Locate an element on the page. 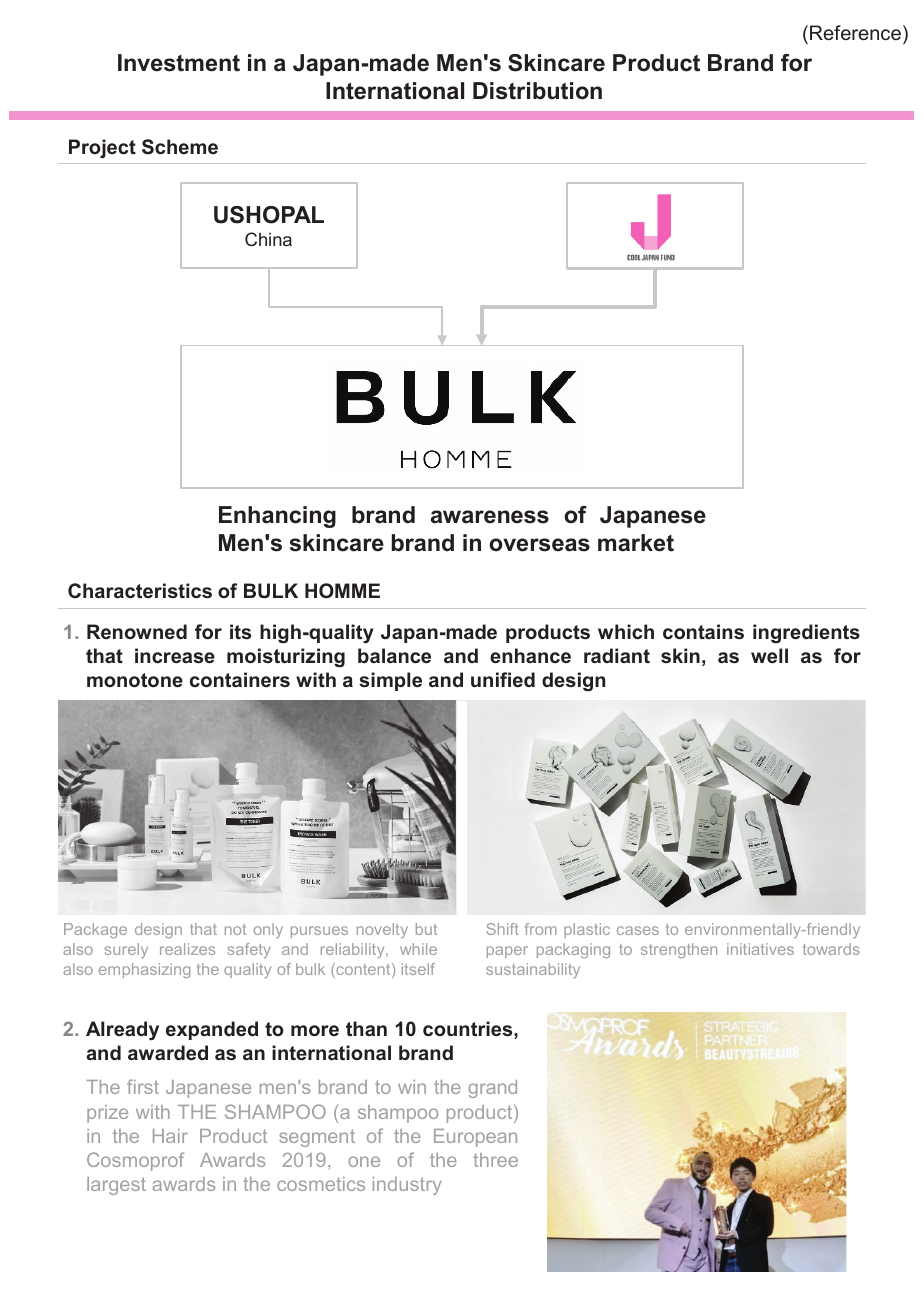 The image size is (924, 1308). well is located at coordinates (769, 655).
